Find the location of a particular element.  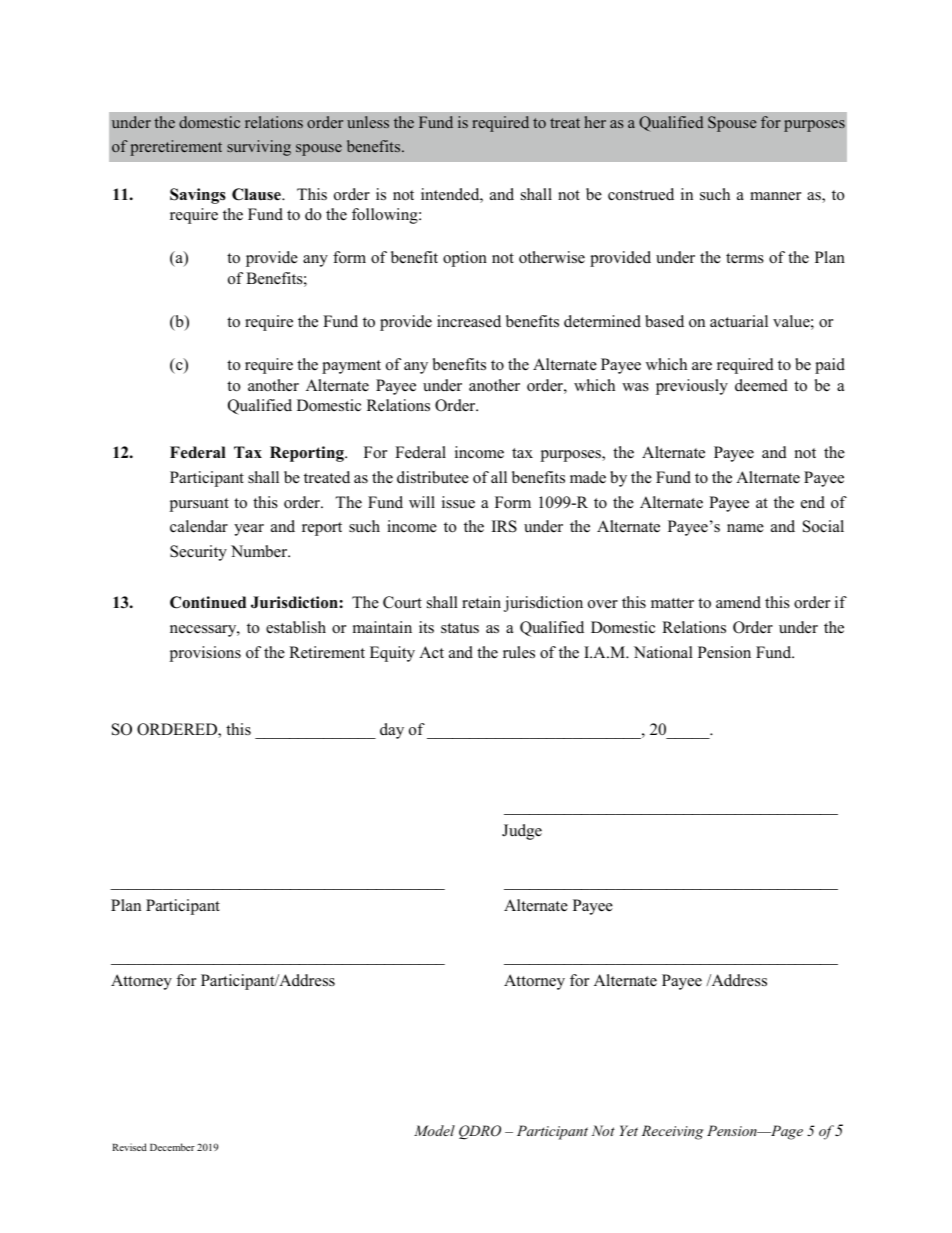

surviving is located at coordinates (259, 148).
